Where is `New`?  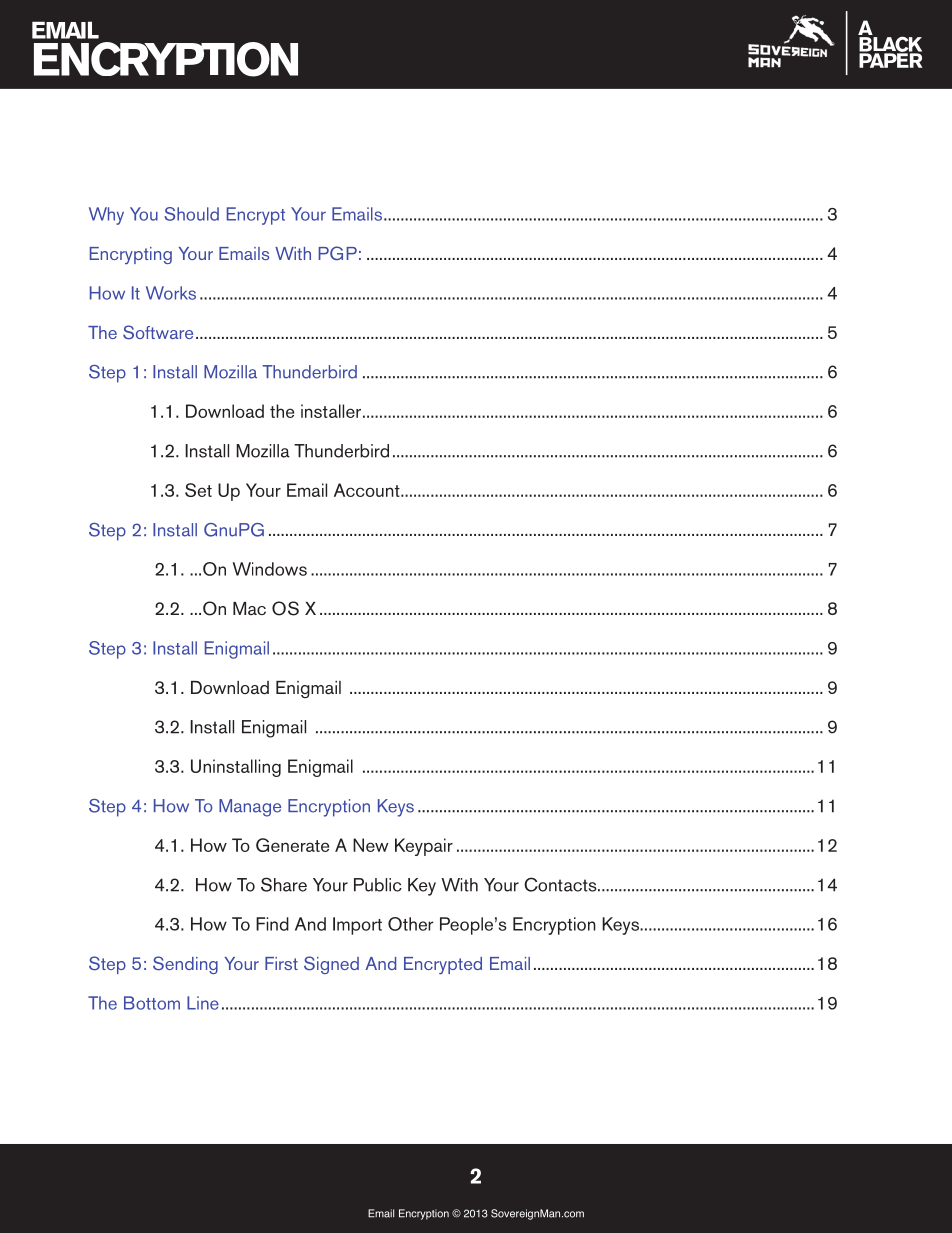 New is located at coordinates (370, 845).
